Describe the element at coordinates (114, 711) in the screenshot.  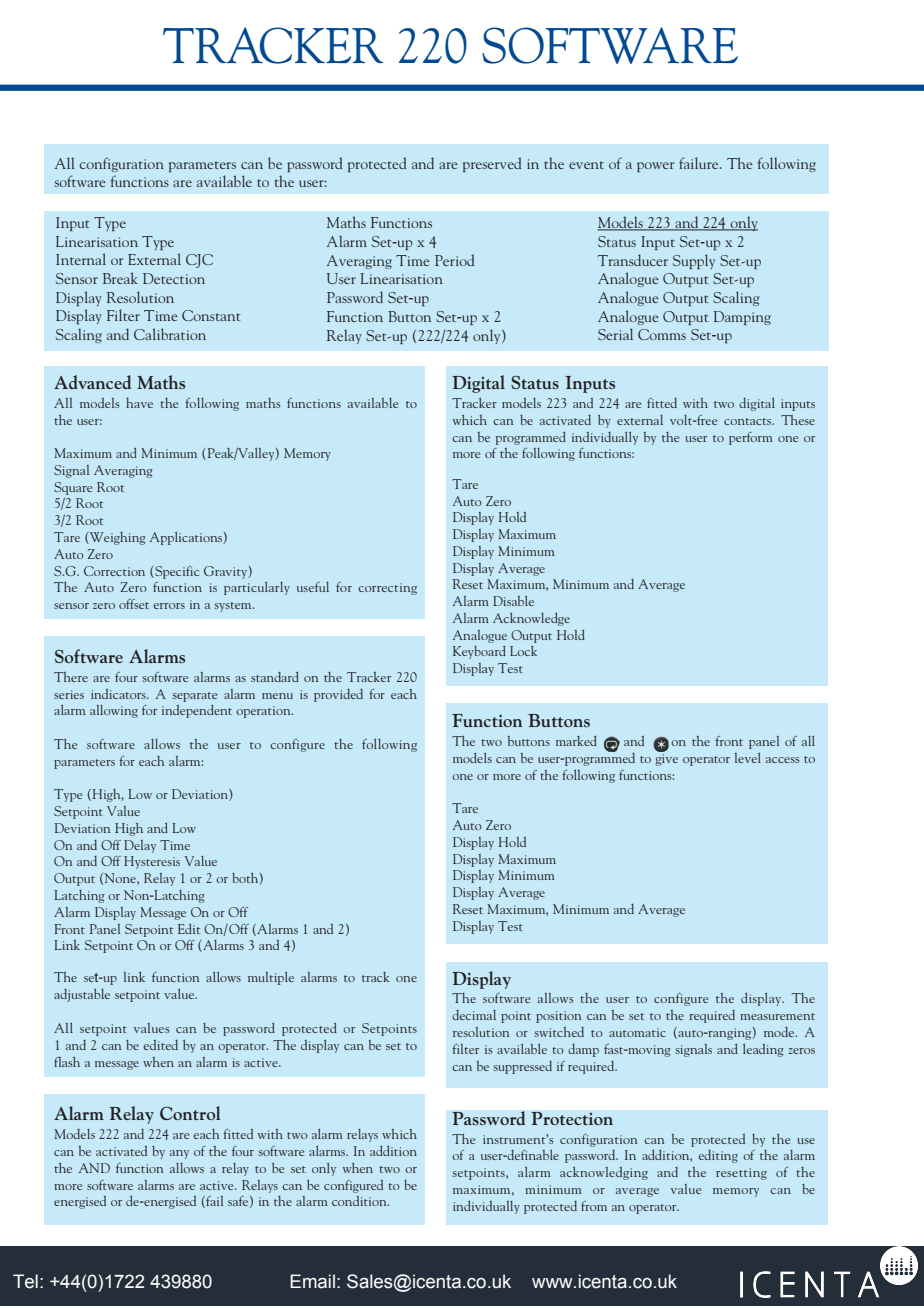
I see `allowing` at that location.
